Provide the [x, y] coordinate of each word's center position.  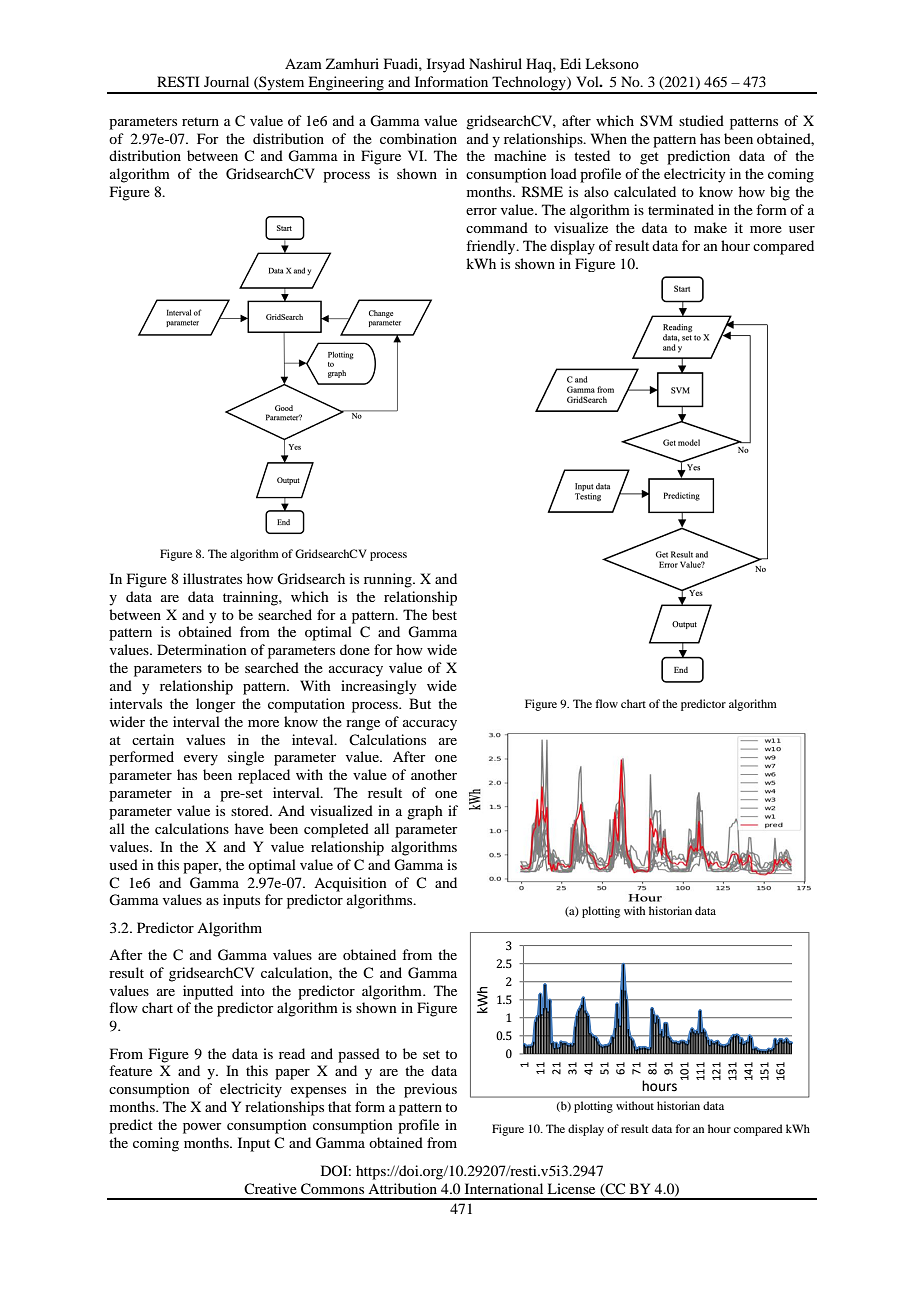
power [202, 1128]
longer [216, 705]
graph [425, 812]
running [389, 580]
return [200, 121]
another [434, 774]
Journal [226, 81]
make [710, 227]
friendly [492, 247]
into [253, 990]
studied [701, 120]
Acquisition [350, 884]
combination [418, 138]
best [444, 614]
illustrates [212, 578]
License [571, 1188]
